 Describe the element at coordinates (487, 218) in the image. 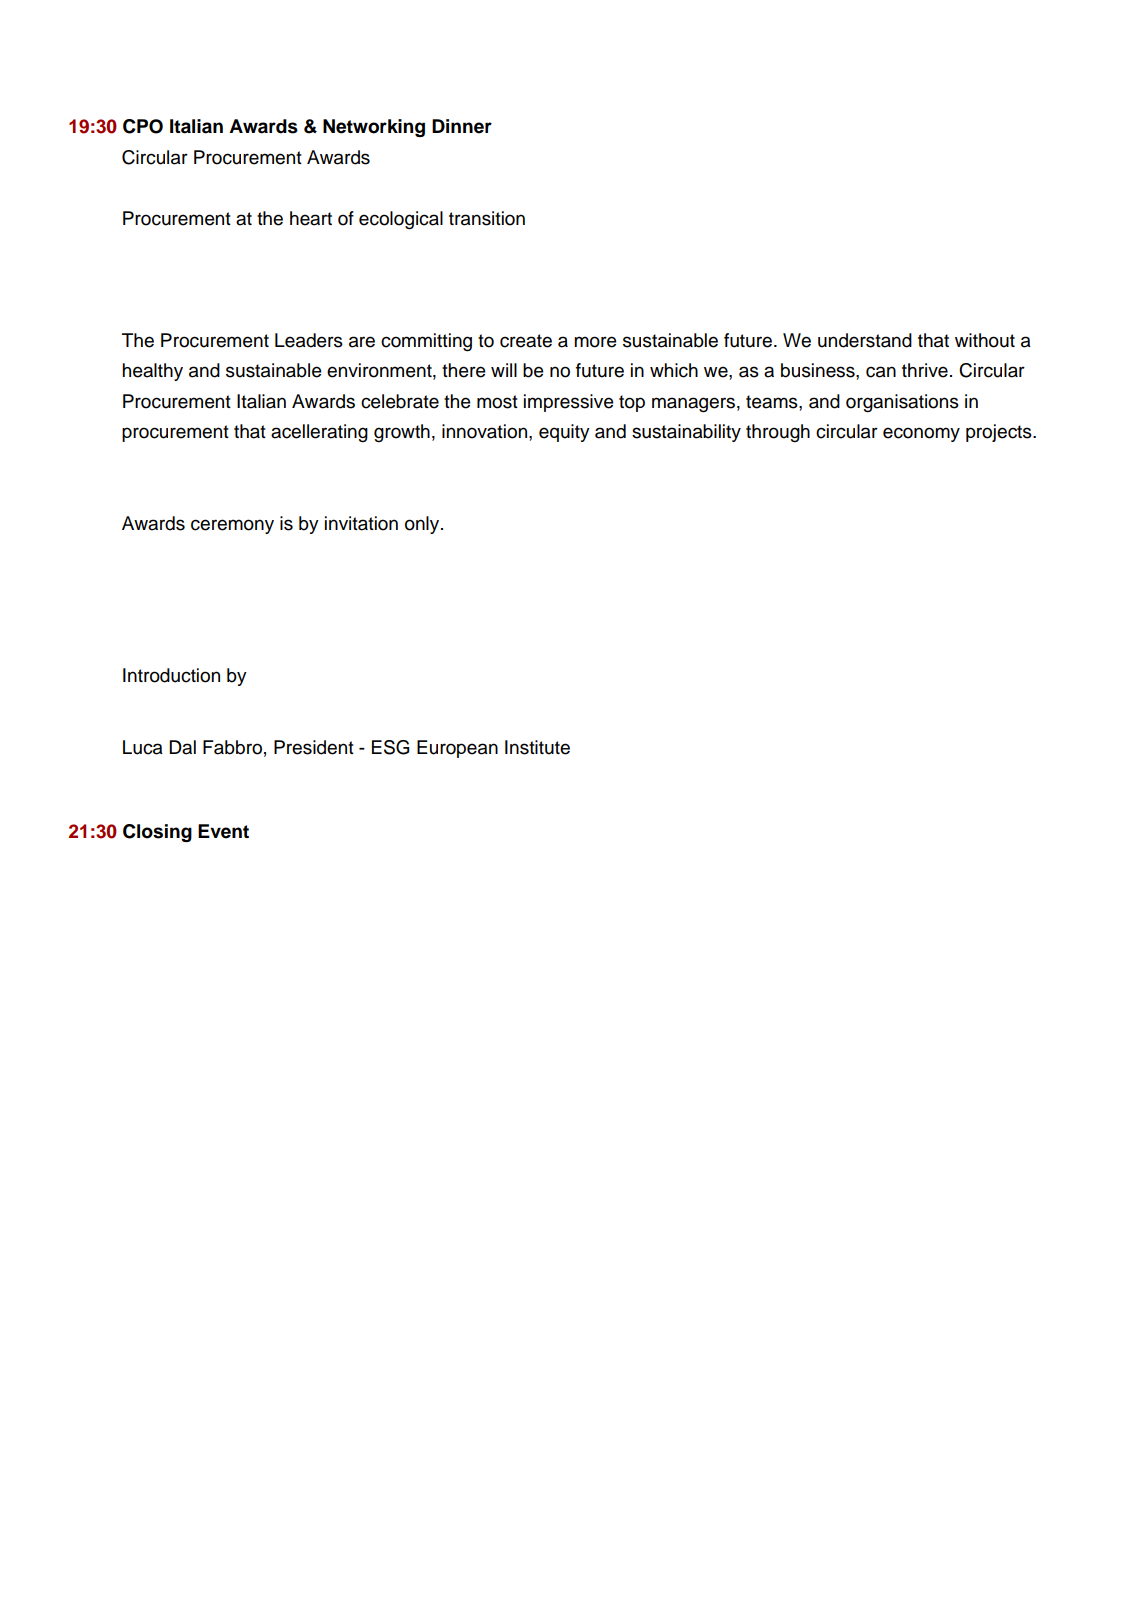

I see `transition` at that location.
